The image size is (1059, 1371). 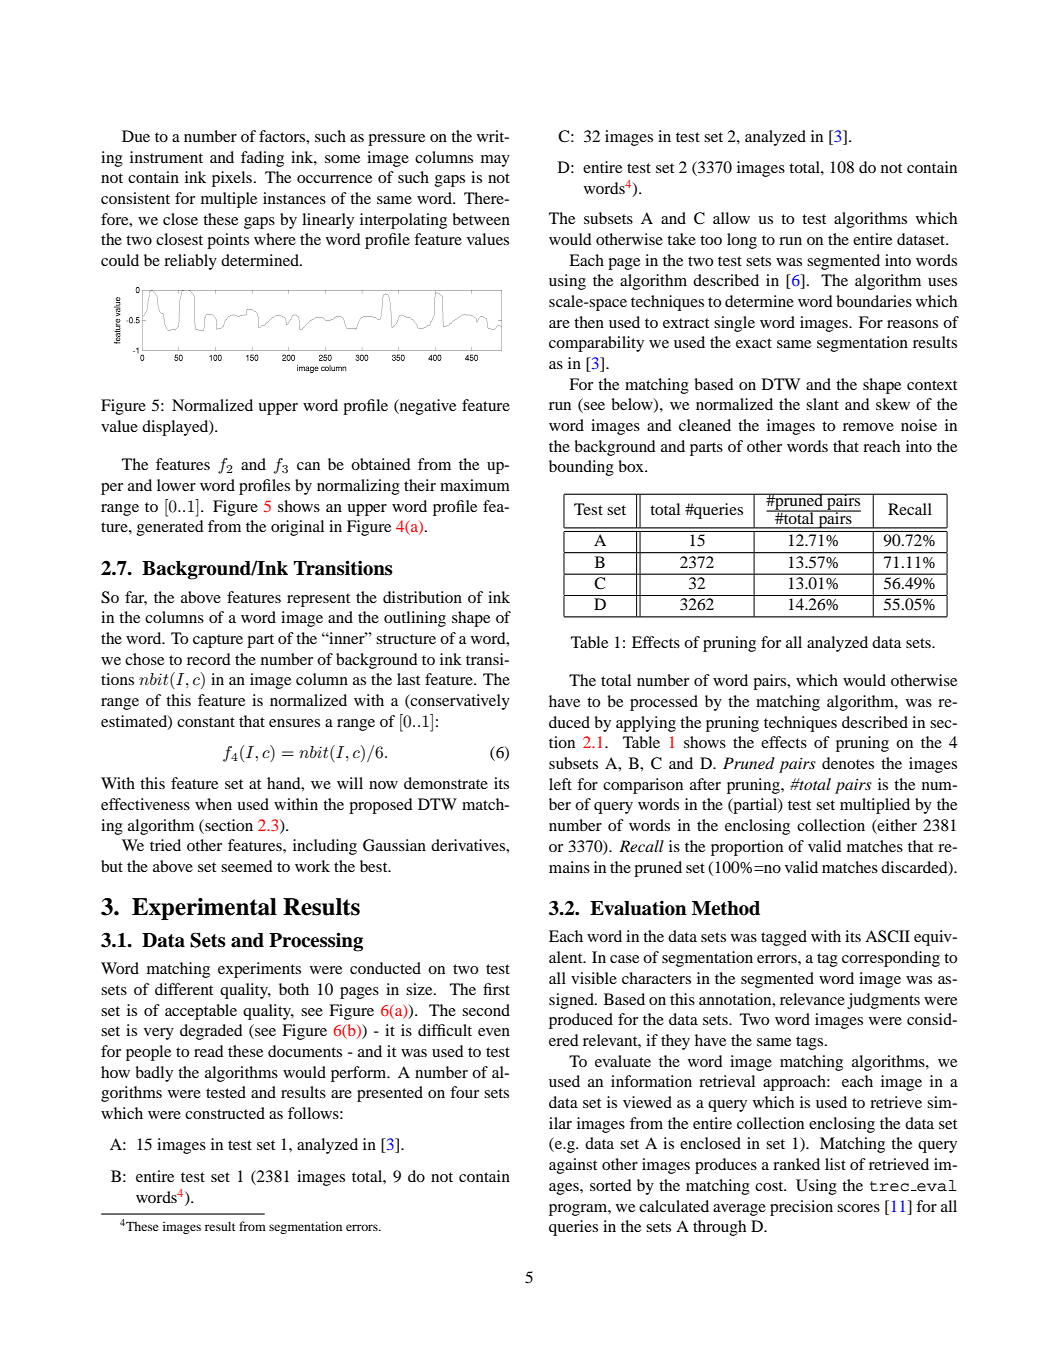 I want to click on maximum, so click(x=475, y=485).
